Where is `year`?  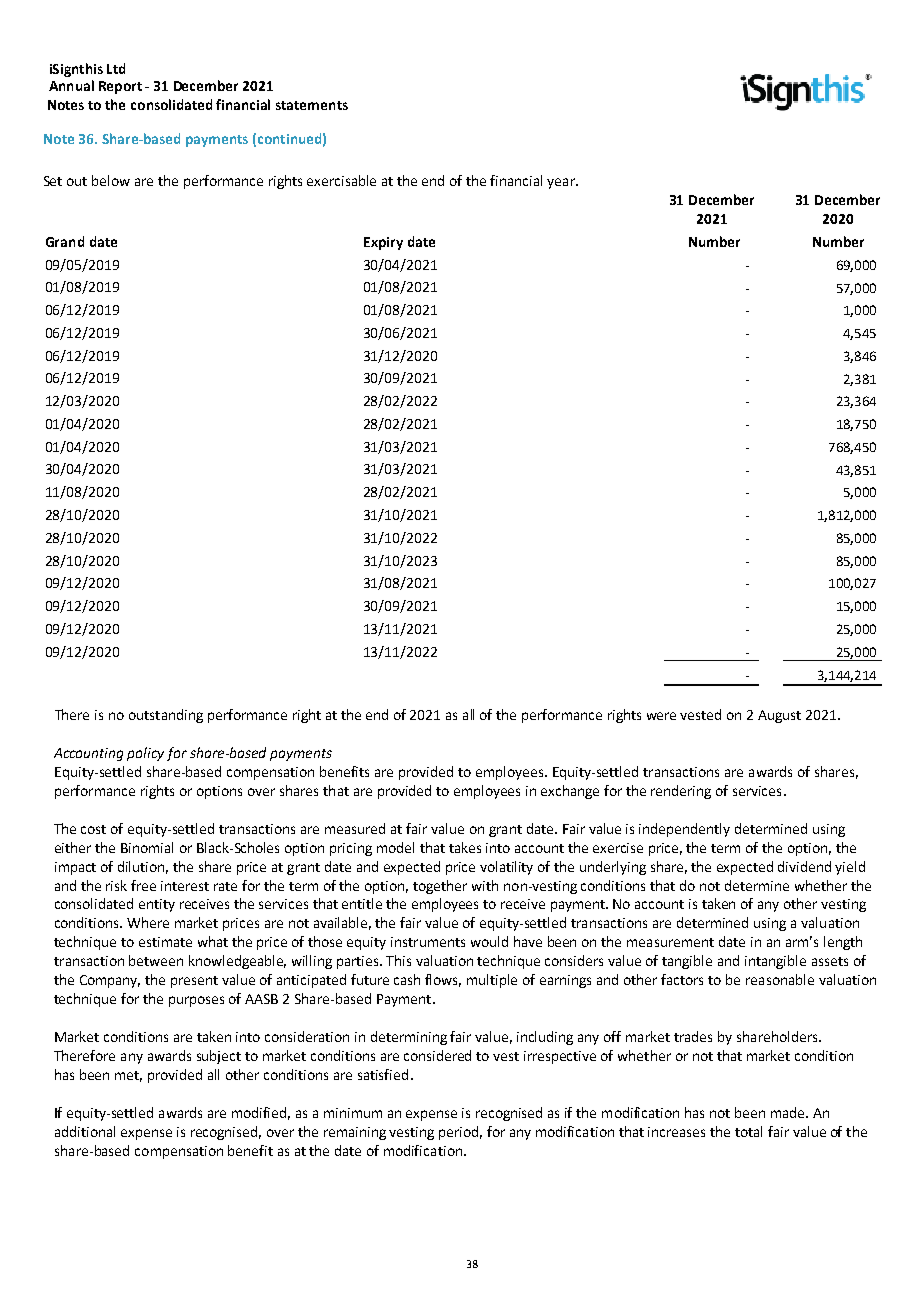
year is located at coordinates (562, 183).
